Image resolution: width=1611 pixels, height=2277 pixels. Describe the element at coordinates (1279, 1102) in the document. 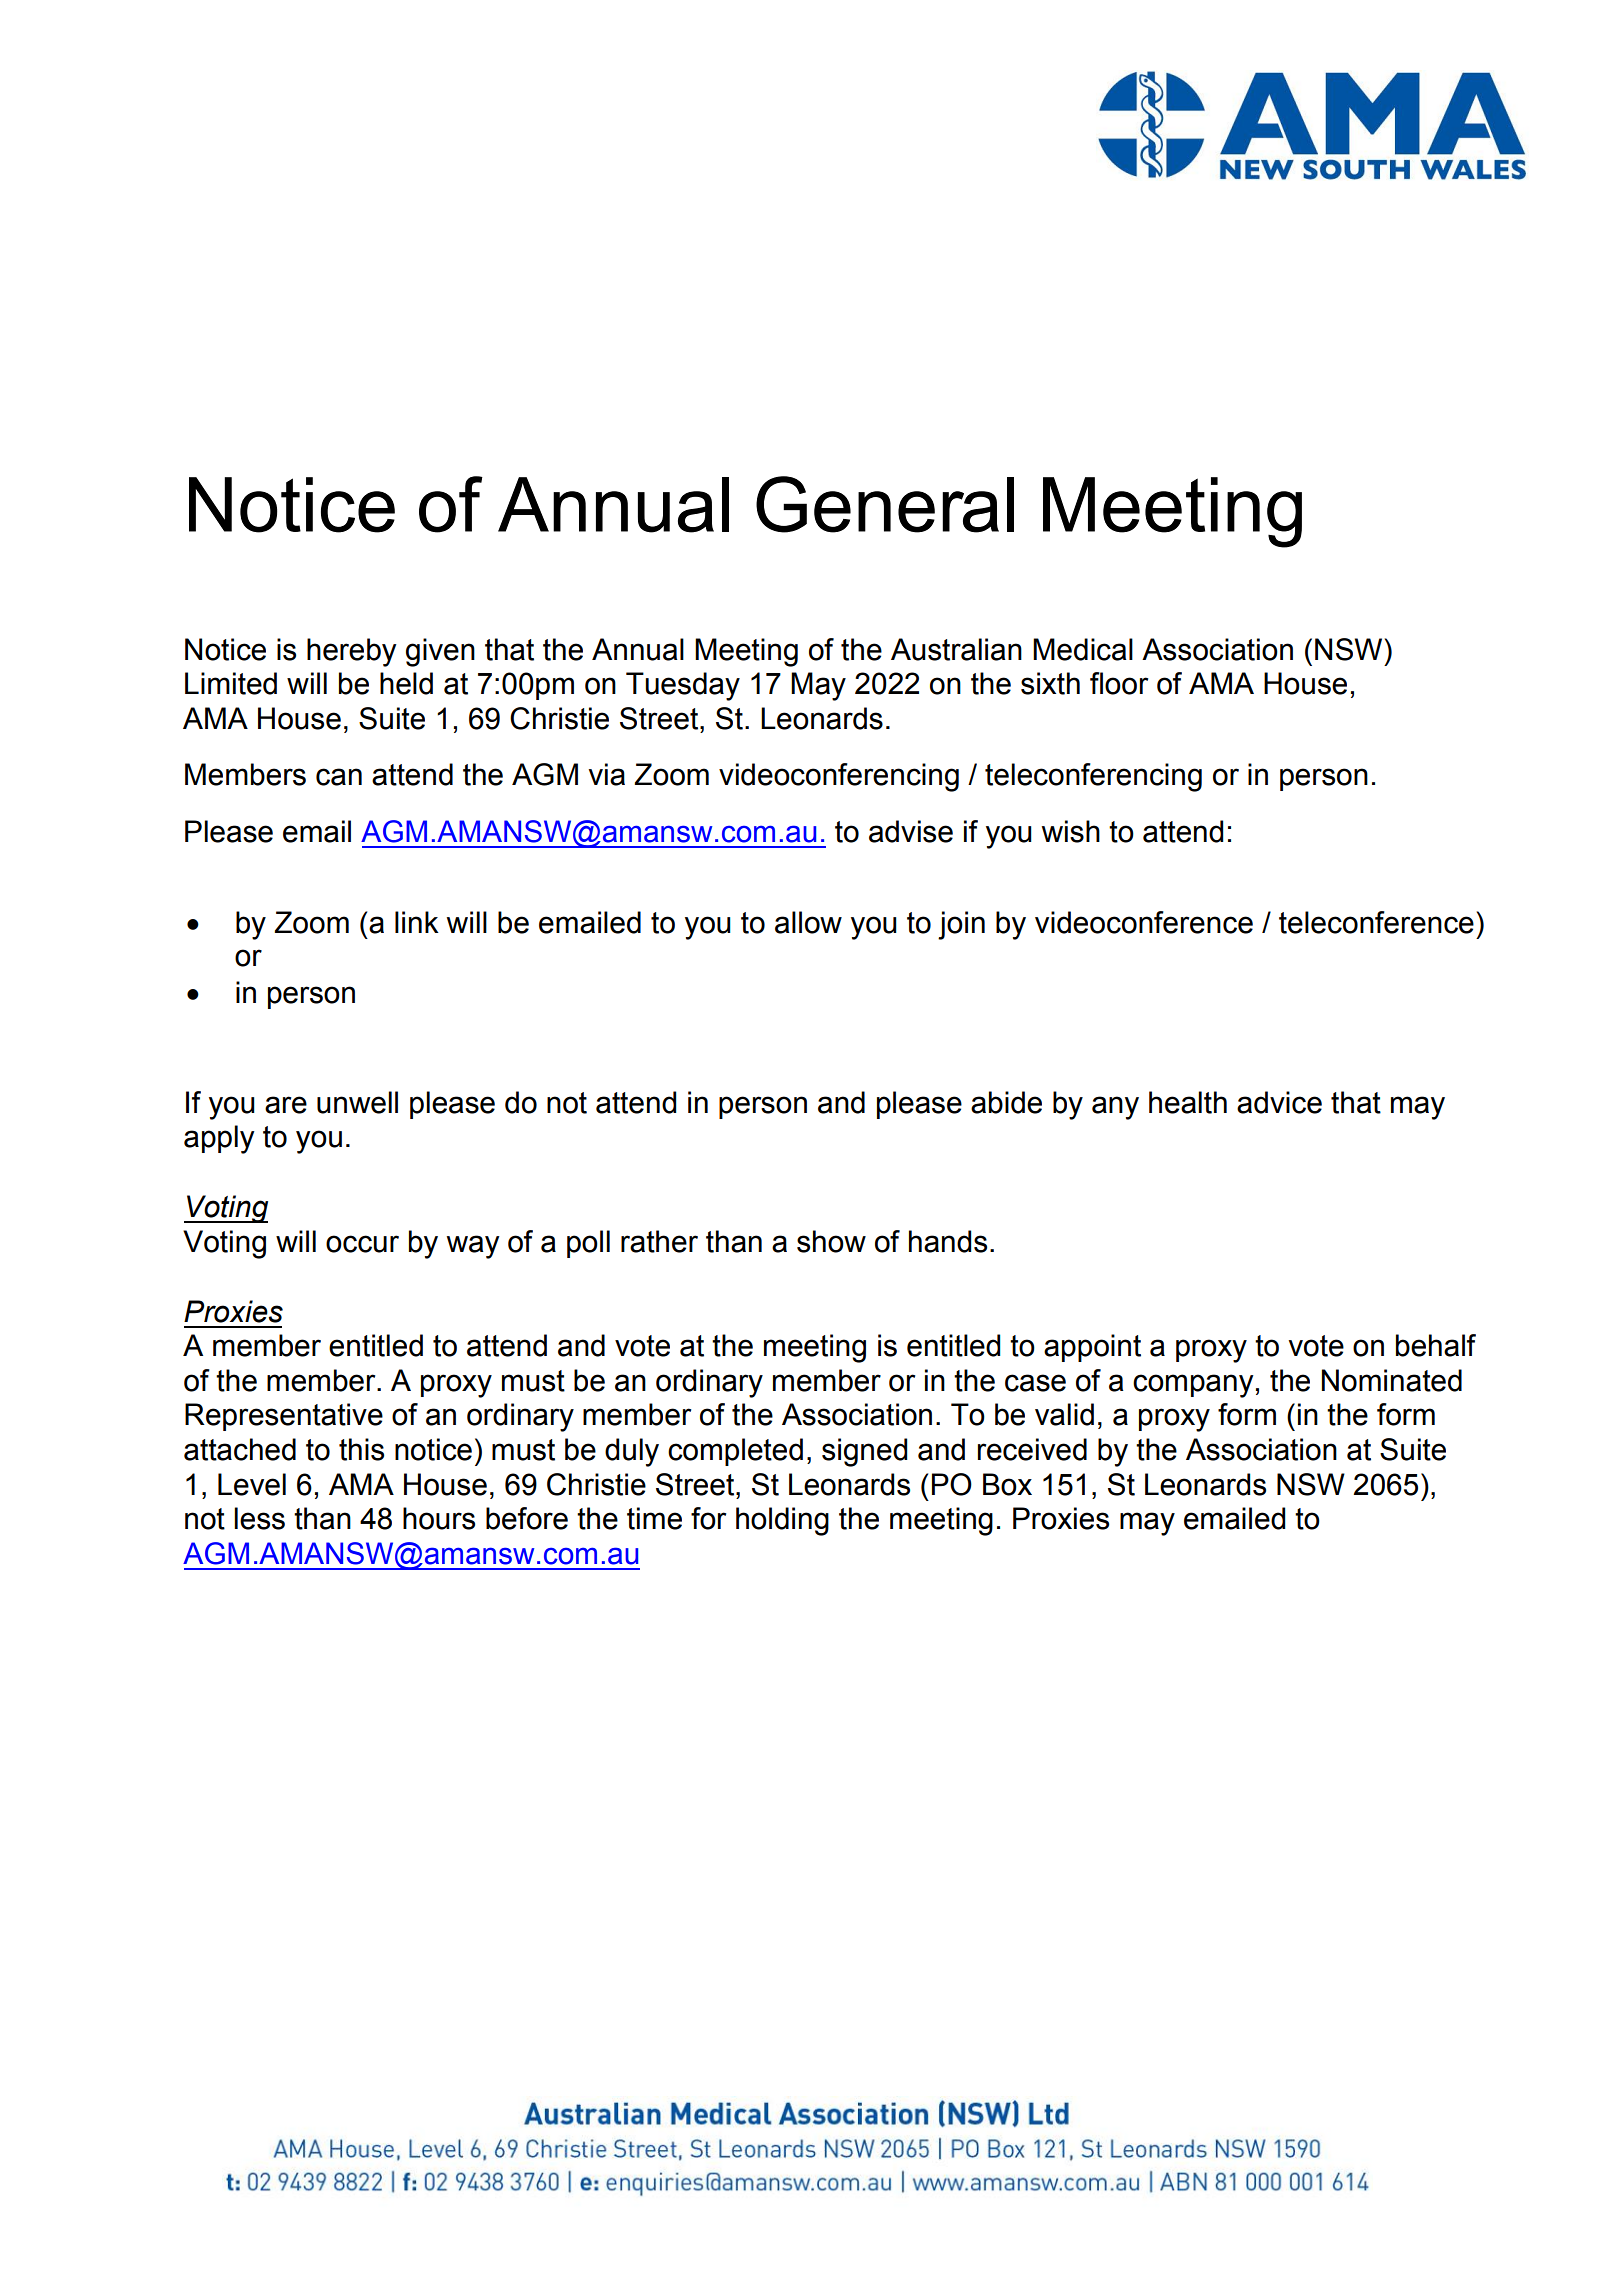

I see `advice` at that location.
